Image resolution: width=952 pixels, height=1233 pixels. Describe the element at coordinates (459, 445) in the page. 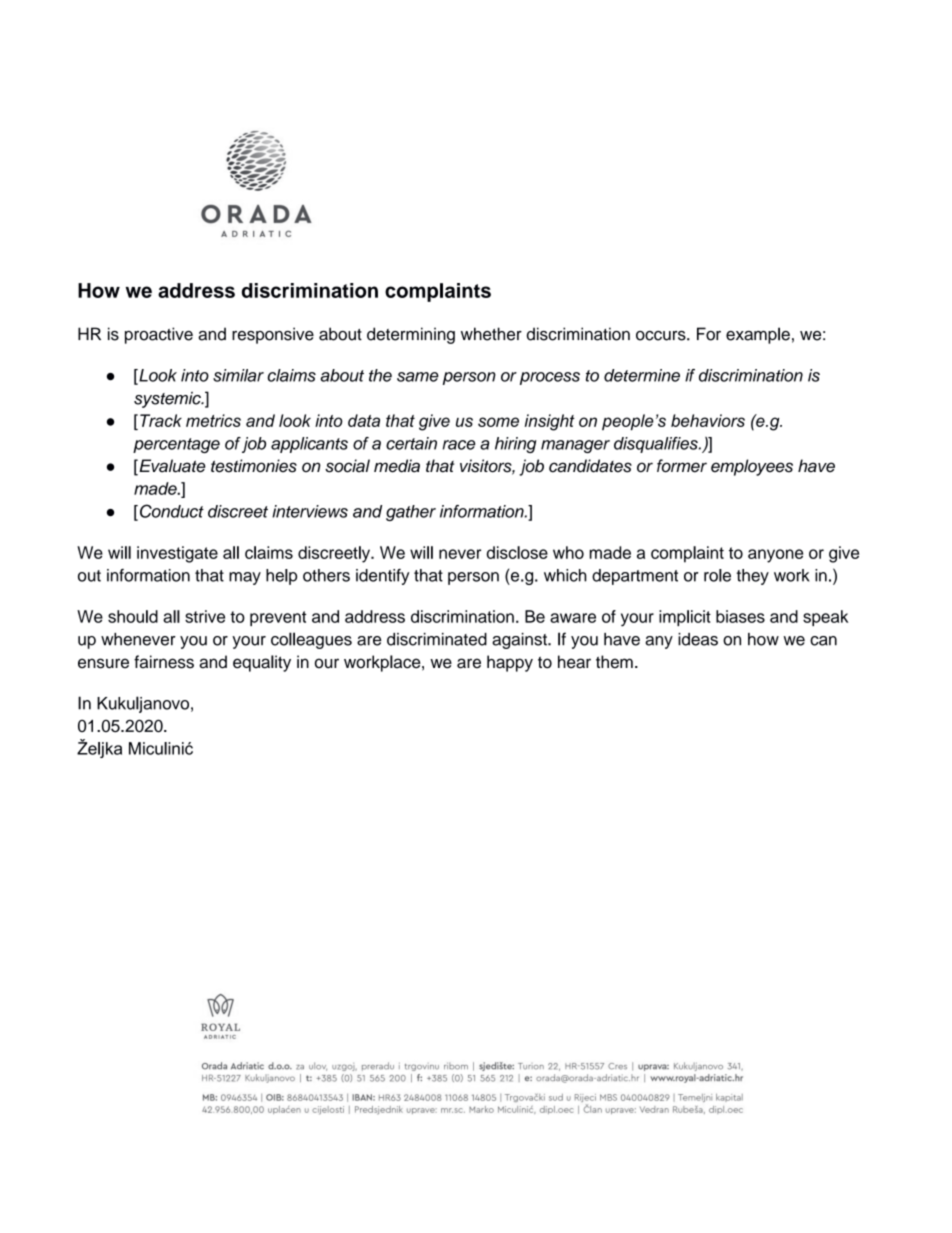

I see `race` at that location.
